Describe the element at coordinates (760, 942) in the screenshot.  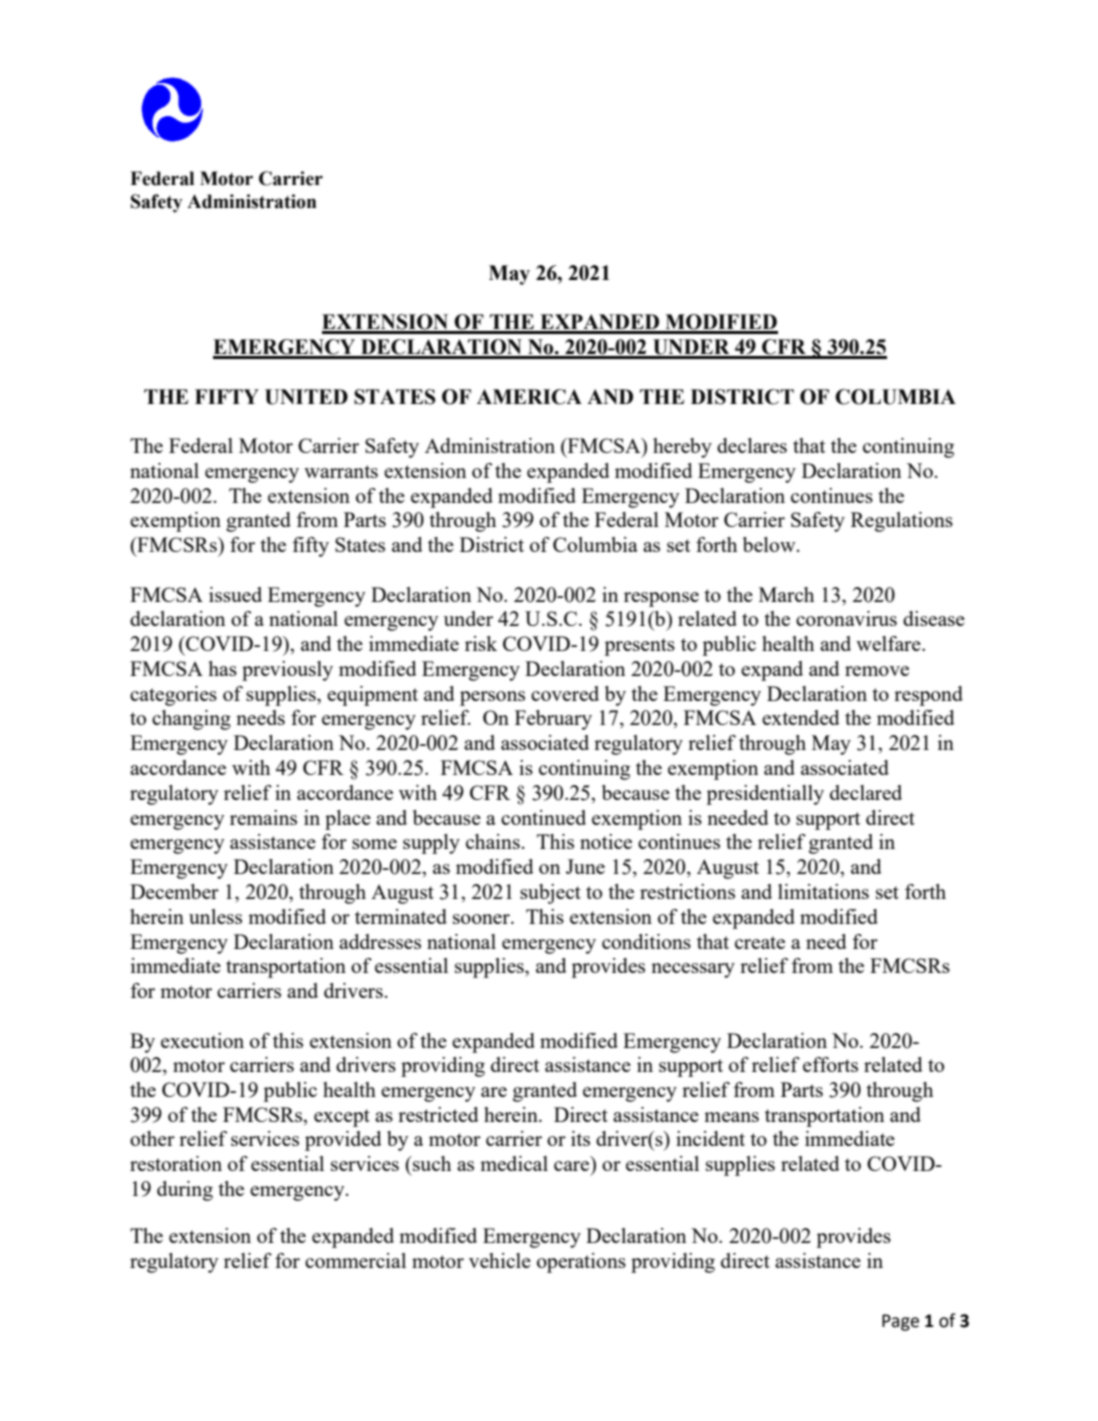
I see `create` at that location.
